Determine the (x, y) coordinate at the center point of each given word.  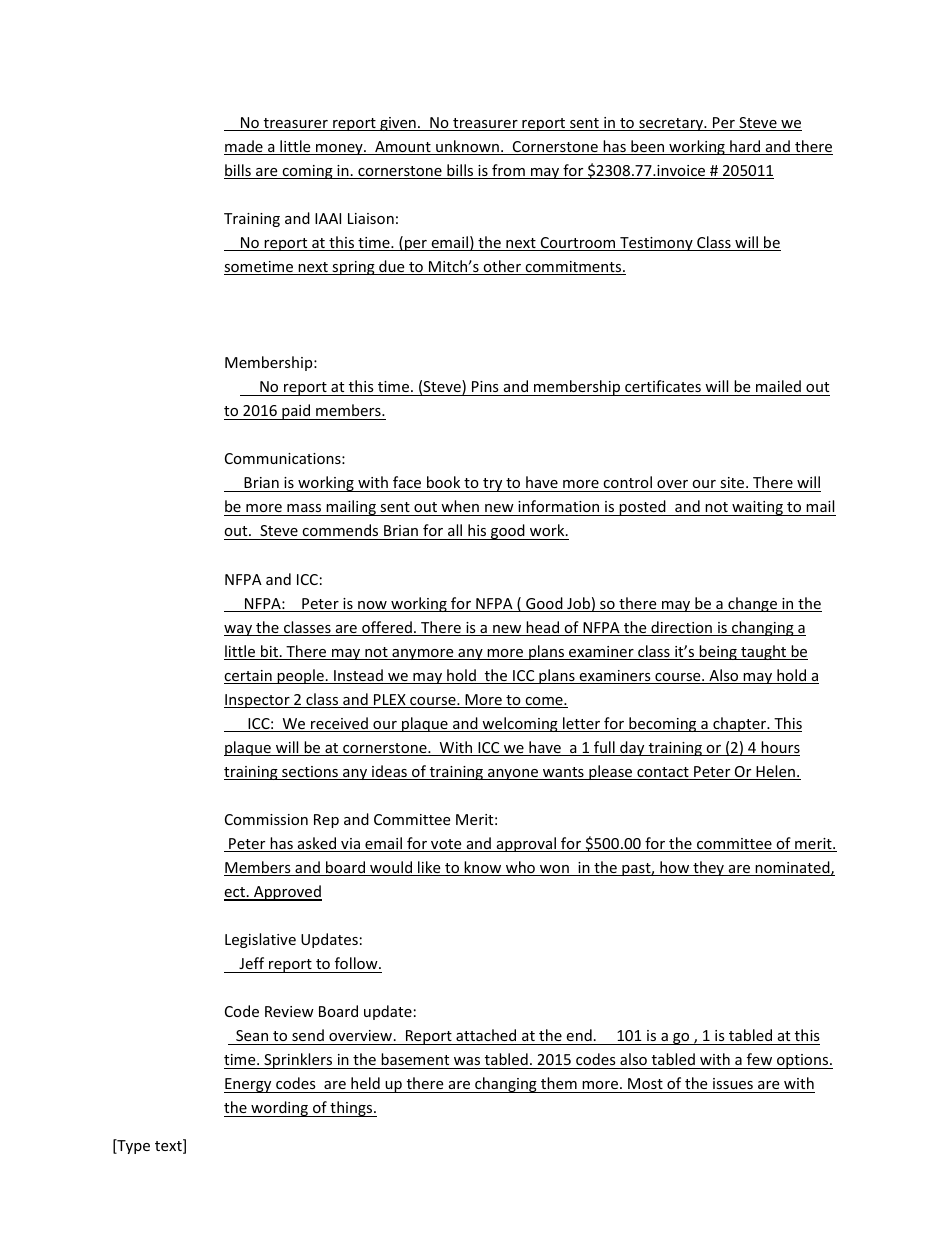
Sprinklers (298, 1061)
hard (745, 147)
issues (733, 1083)
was (467, 1063)
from (508, 171)
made (244, 147)
